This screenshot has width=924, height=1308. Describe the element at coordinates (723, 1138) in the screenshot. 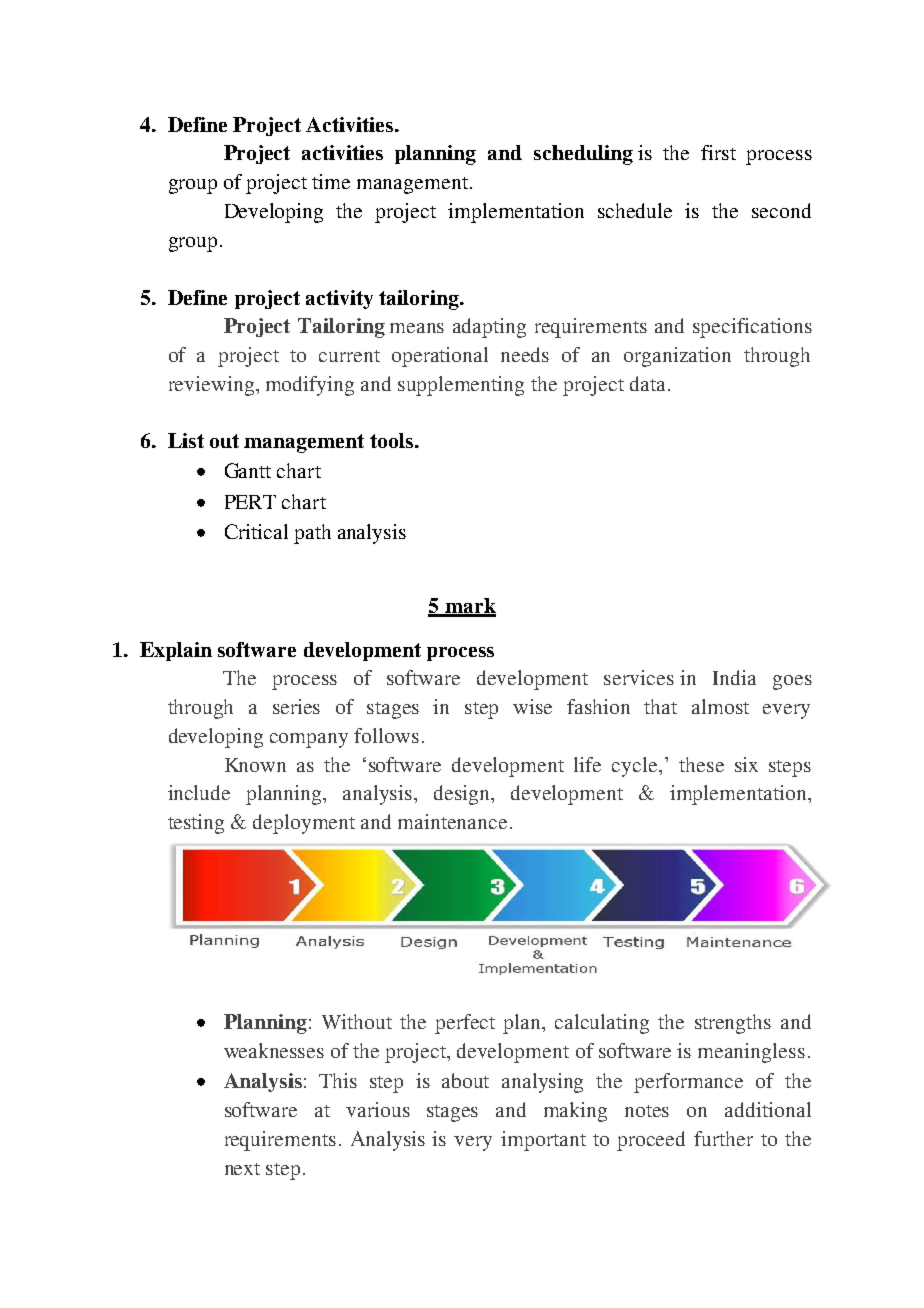

I see `further` at that location.
